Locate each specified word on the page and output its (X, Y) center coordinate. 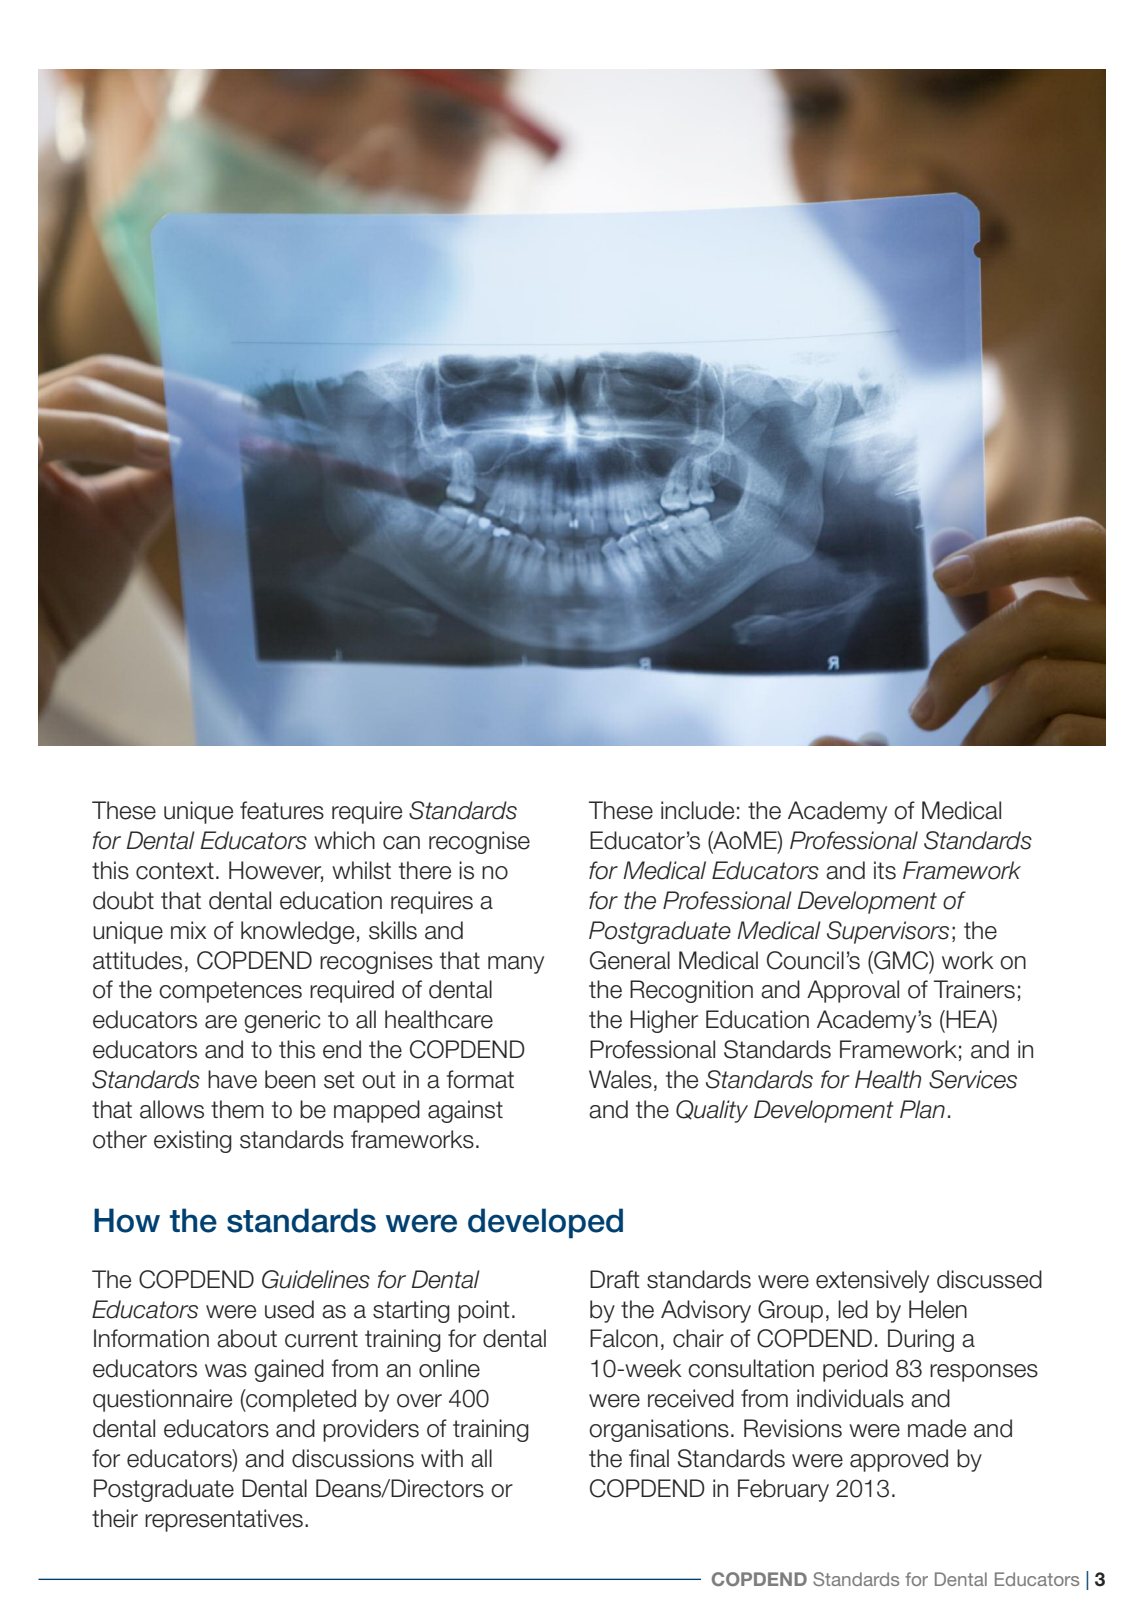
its (885, 870)
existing (193, 1141)
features (282, 810)
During (921, 1340)
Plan (922, 1109)
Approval (853, 991)
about (247, 1338)
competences (230, 992)
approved (899, 1460)
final (649, 1458)
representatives (224, 1520)
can (401, 843)
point (484, 1311)
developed (545, 1223)
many (516, 965)
